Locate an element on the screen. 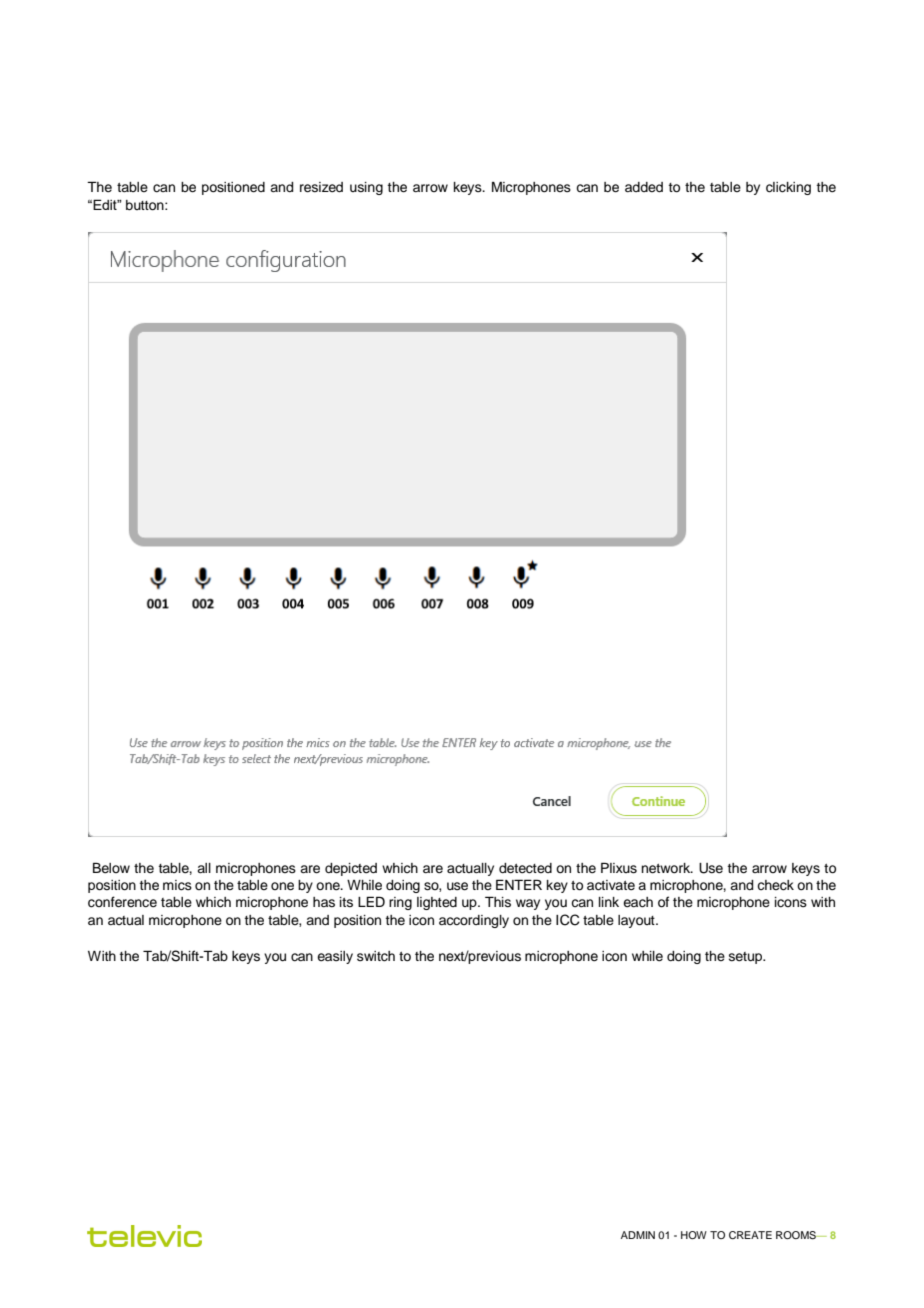 The image size is (924, 1308). resized is located at coordinates (321, 187).
